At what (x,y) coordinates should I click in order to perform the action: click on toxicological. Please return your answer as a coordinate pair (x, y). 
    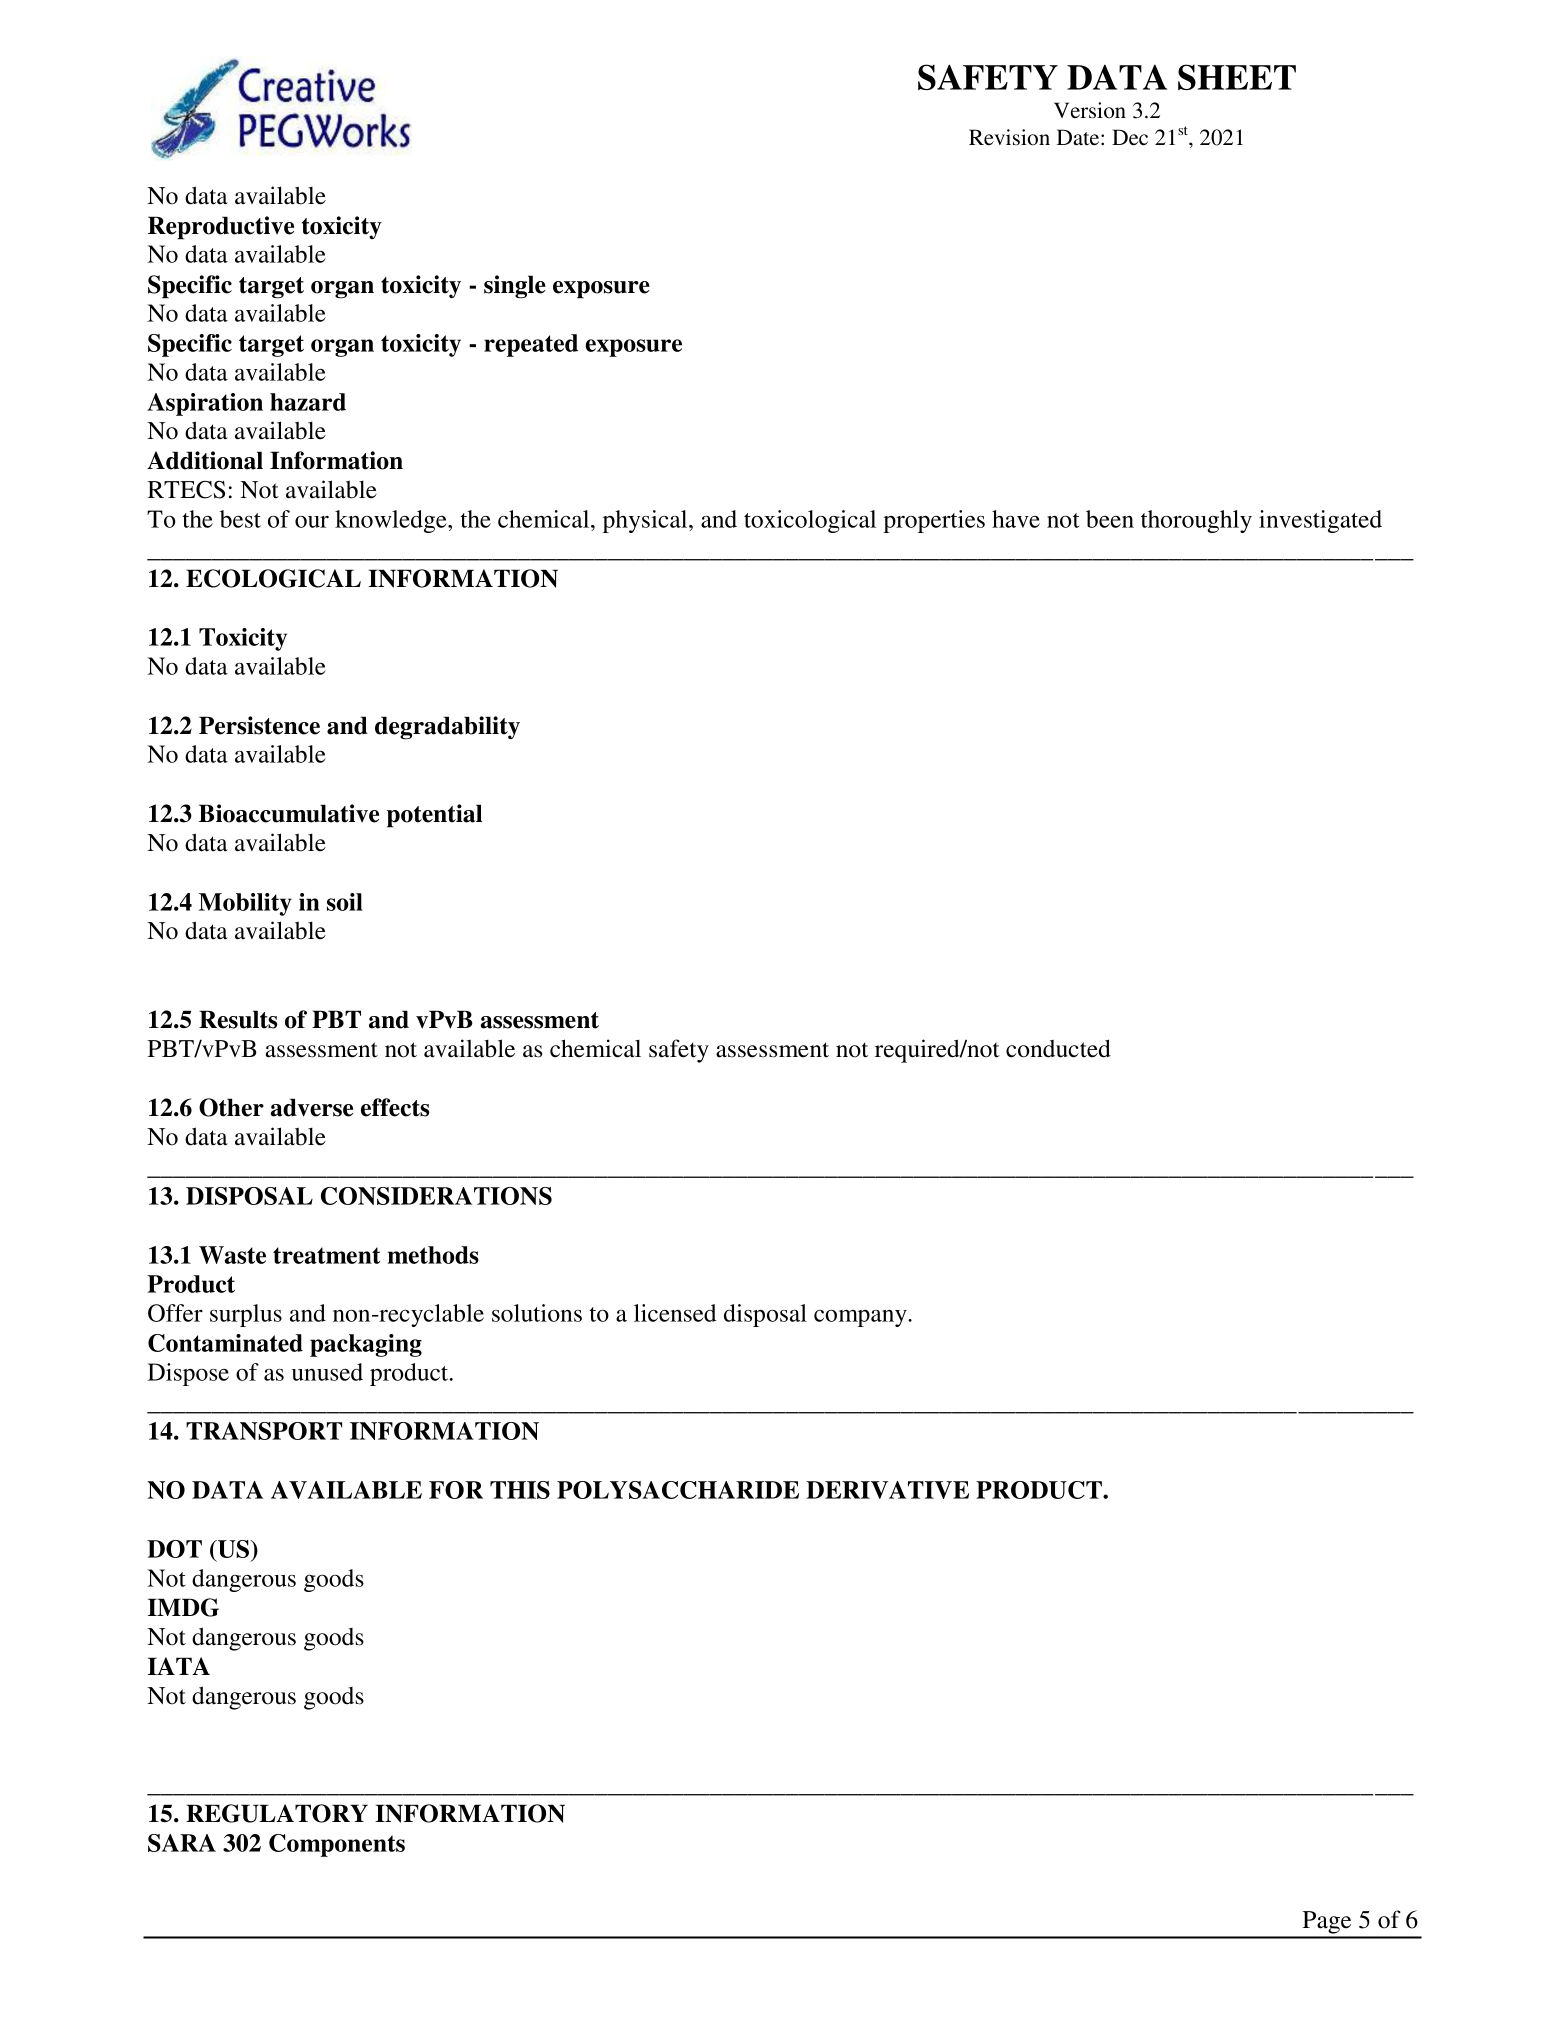
    Looking at the image, I should click on (810, 521).
